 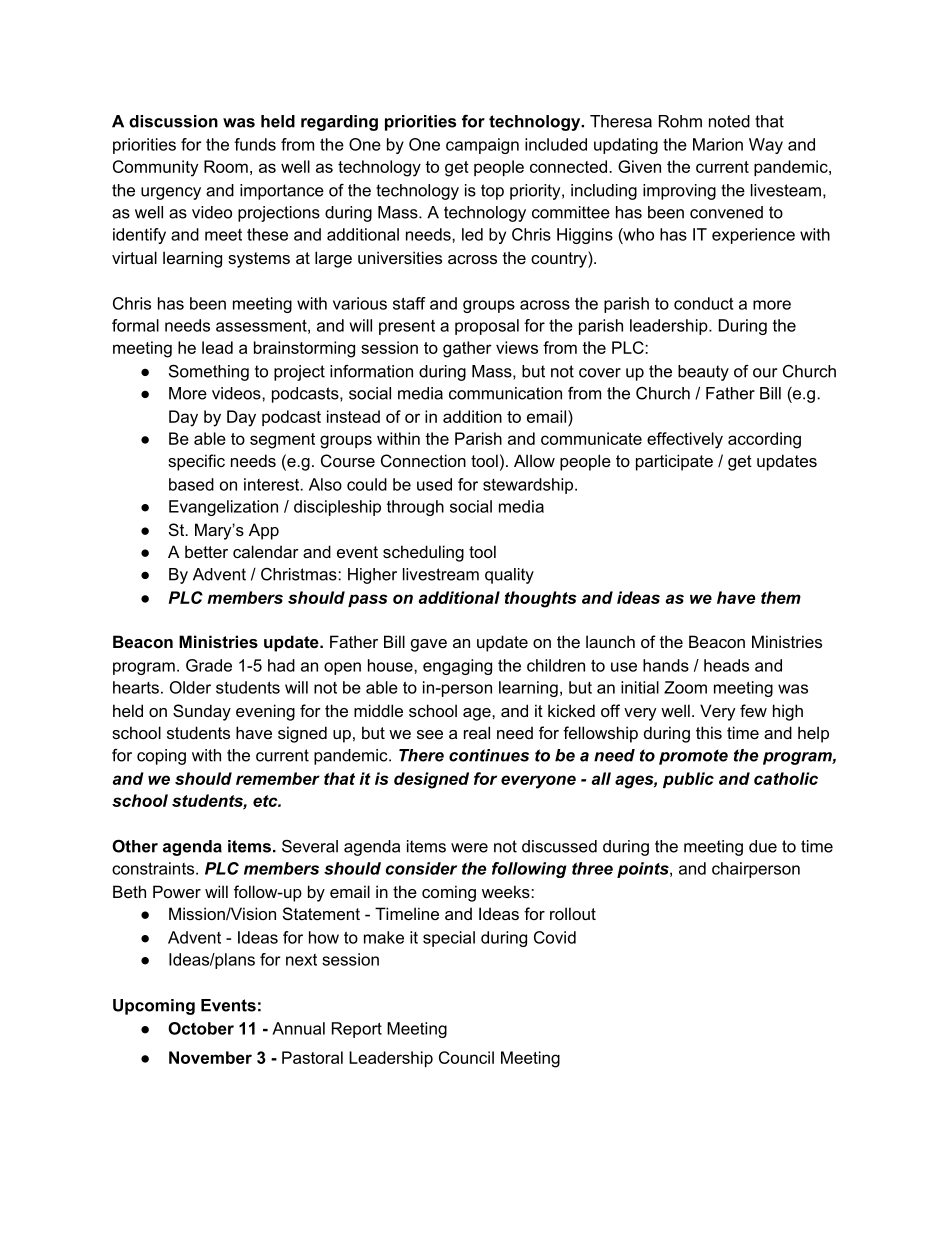 What do you see at coordinates (226, 166) in the screenshot?
I see `Room` at bounding box center [226, 166].
